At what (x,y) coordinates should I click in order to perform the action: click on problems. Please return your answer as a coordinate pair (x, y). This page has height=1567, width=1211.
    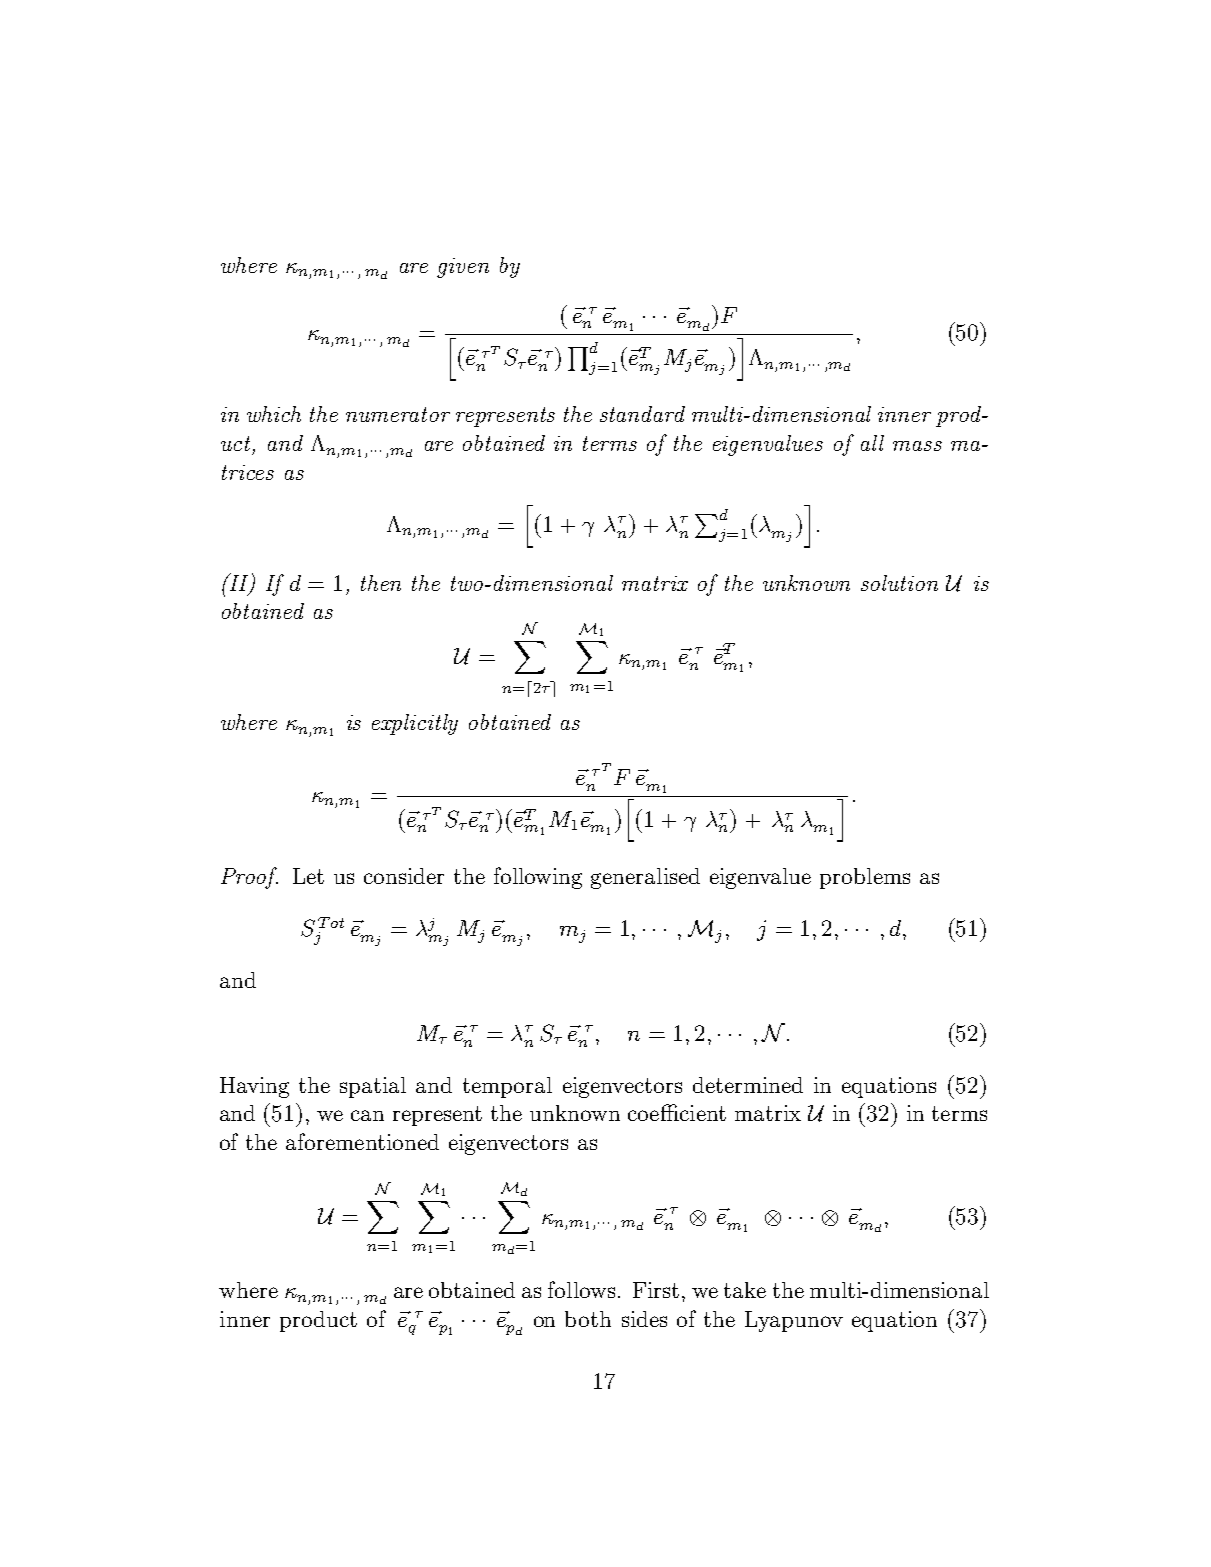
    Looking at the image, I should click on (865, 878).
